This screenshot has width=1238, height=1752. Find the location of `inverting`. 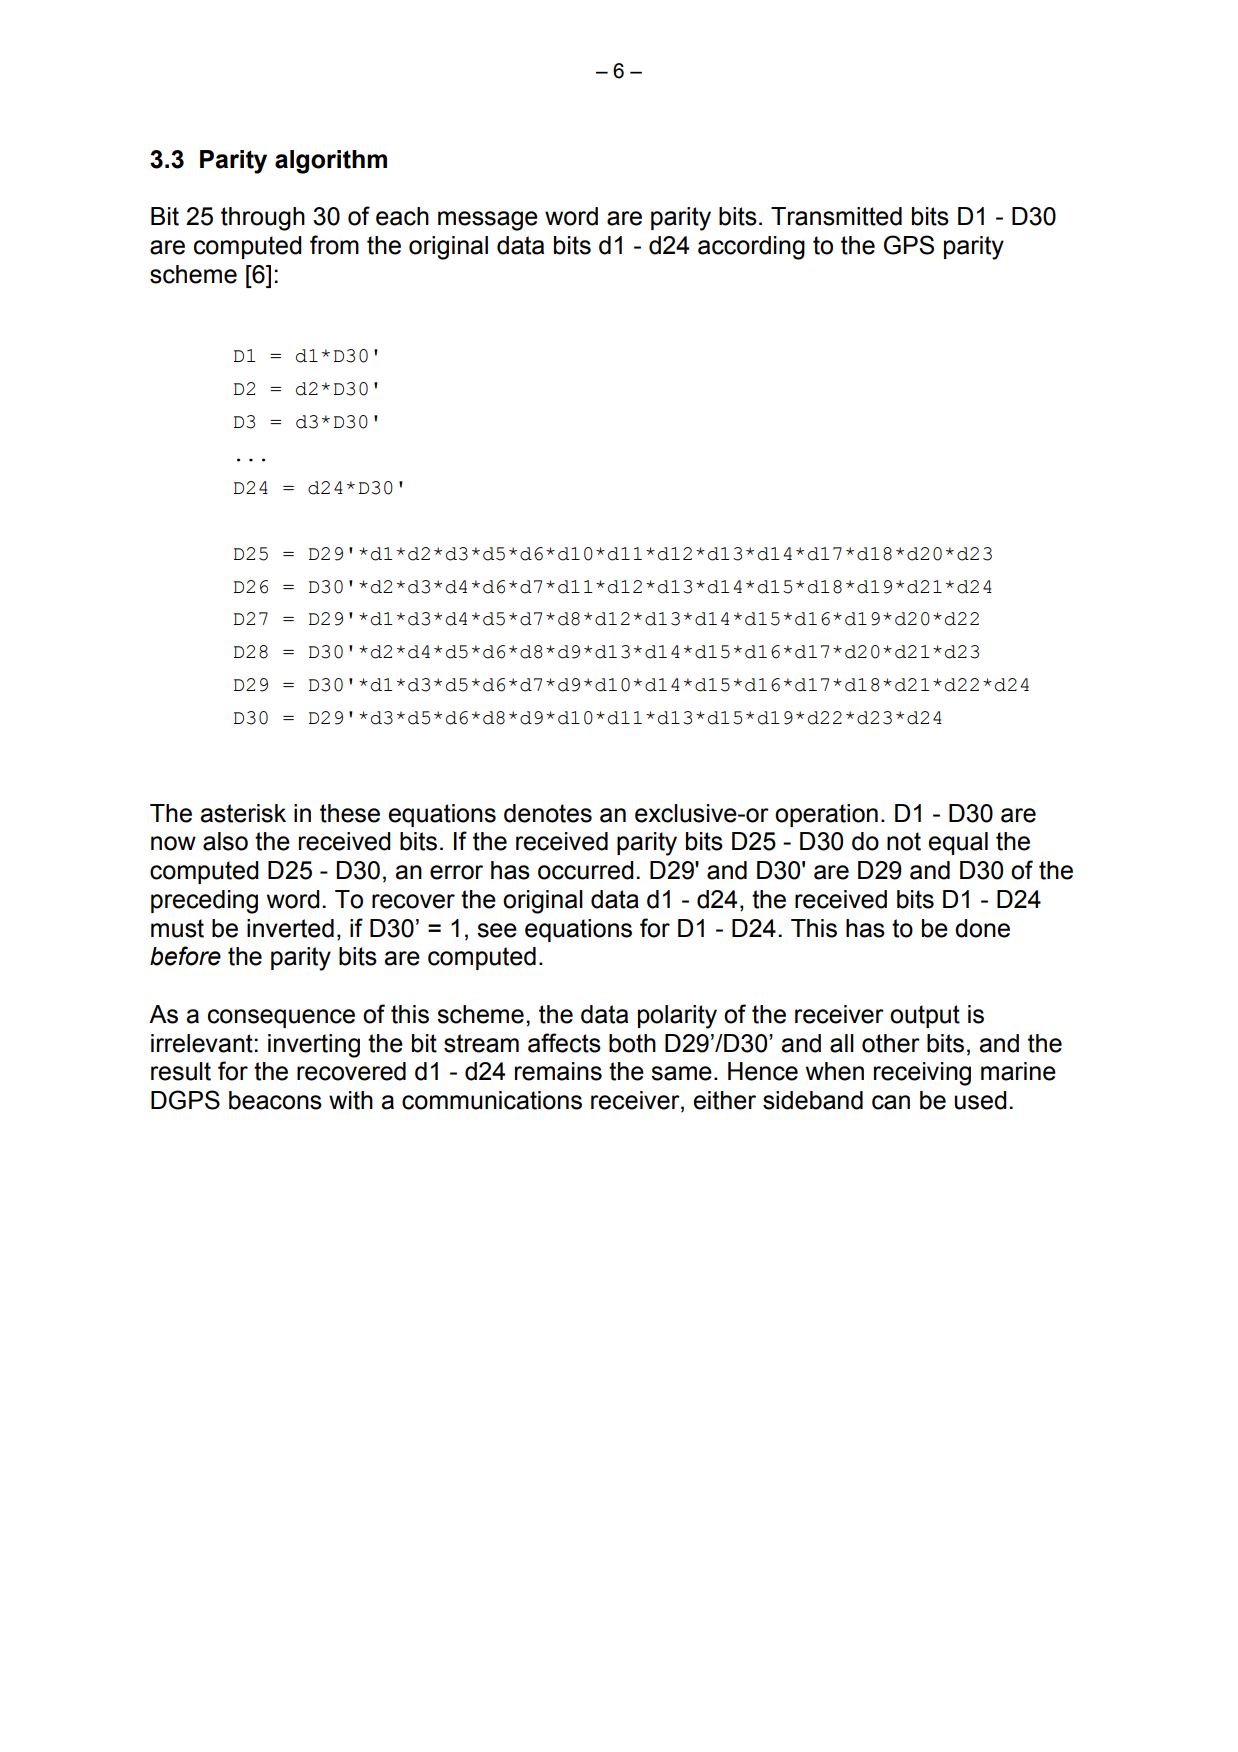

inverting is located at coordinates (314, 1046).
